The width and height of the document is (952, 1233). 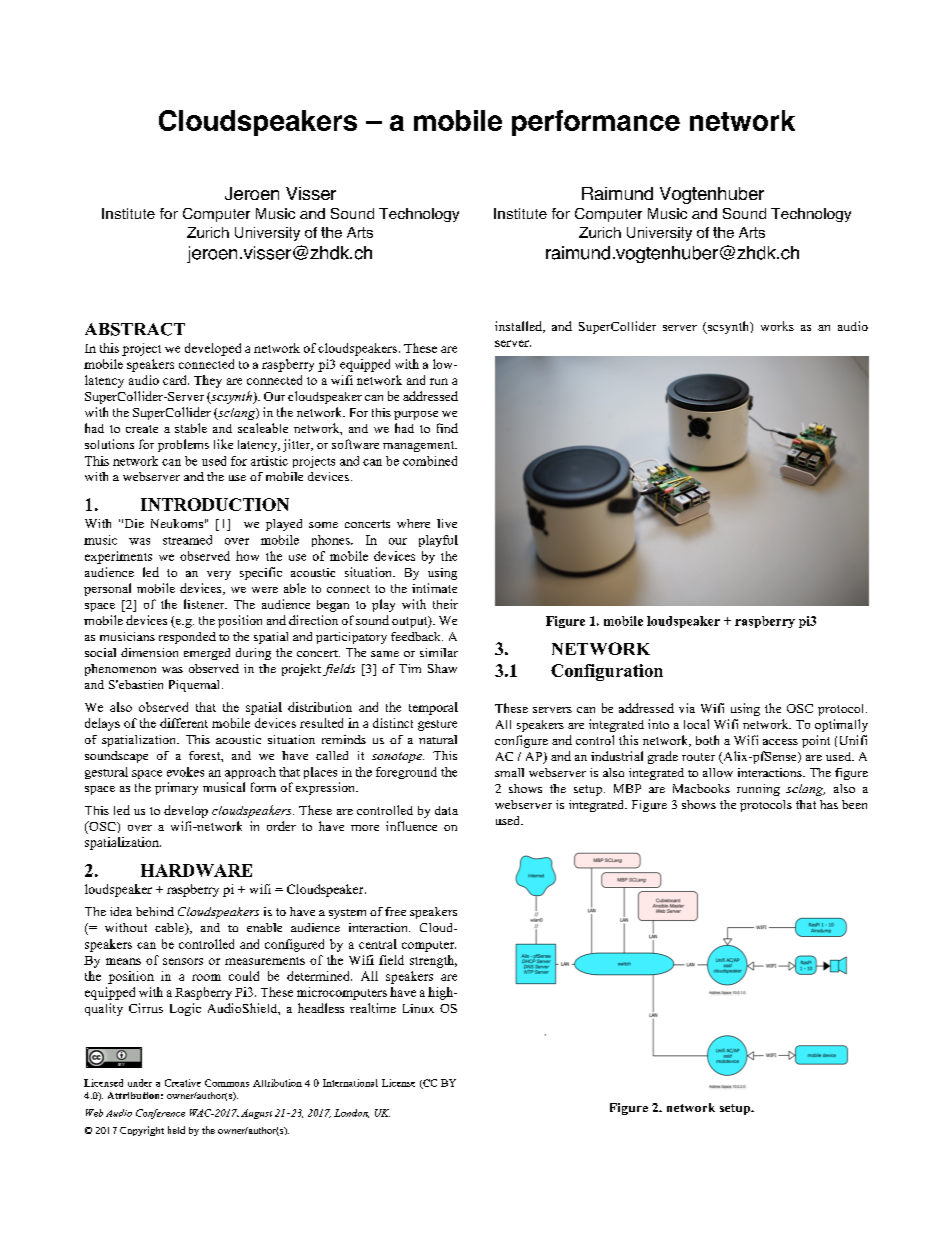 What do you see at coordinates (205, 604) in the document?
I see `listener` at bounding box center [205, 604].
